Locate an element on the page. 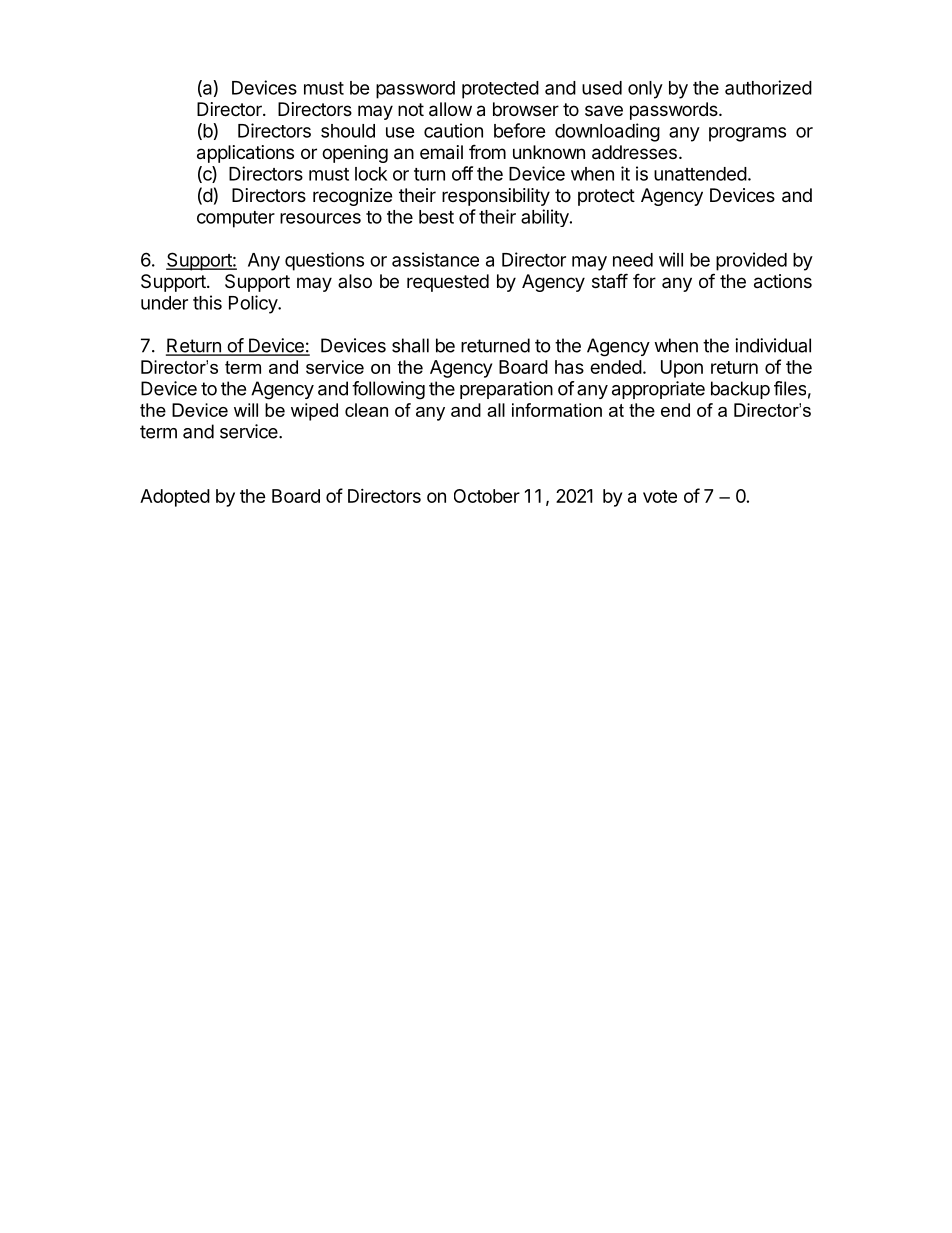 The height and width of the image is (1233, 952). wiped is located at coordinates (314, 412).
